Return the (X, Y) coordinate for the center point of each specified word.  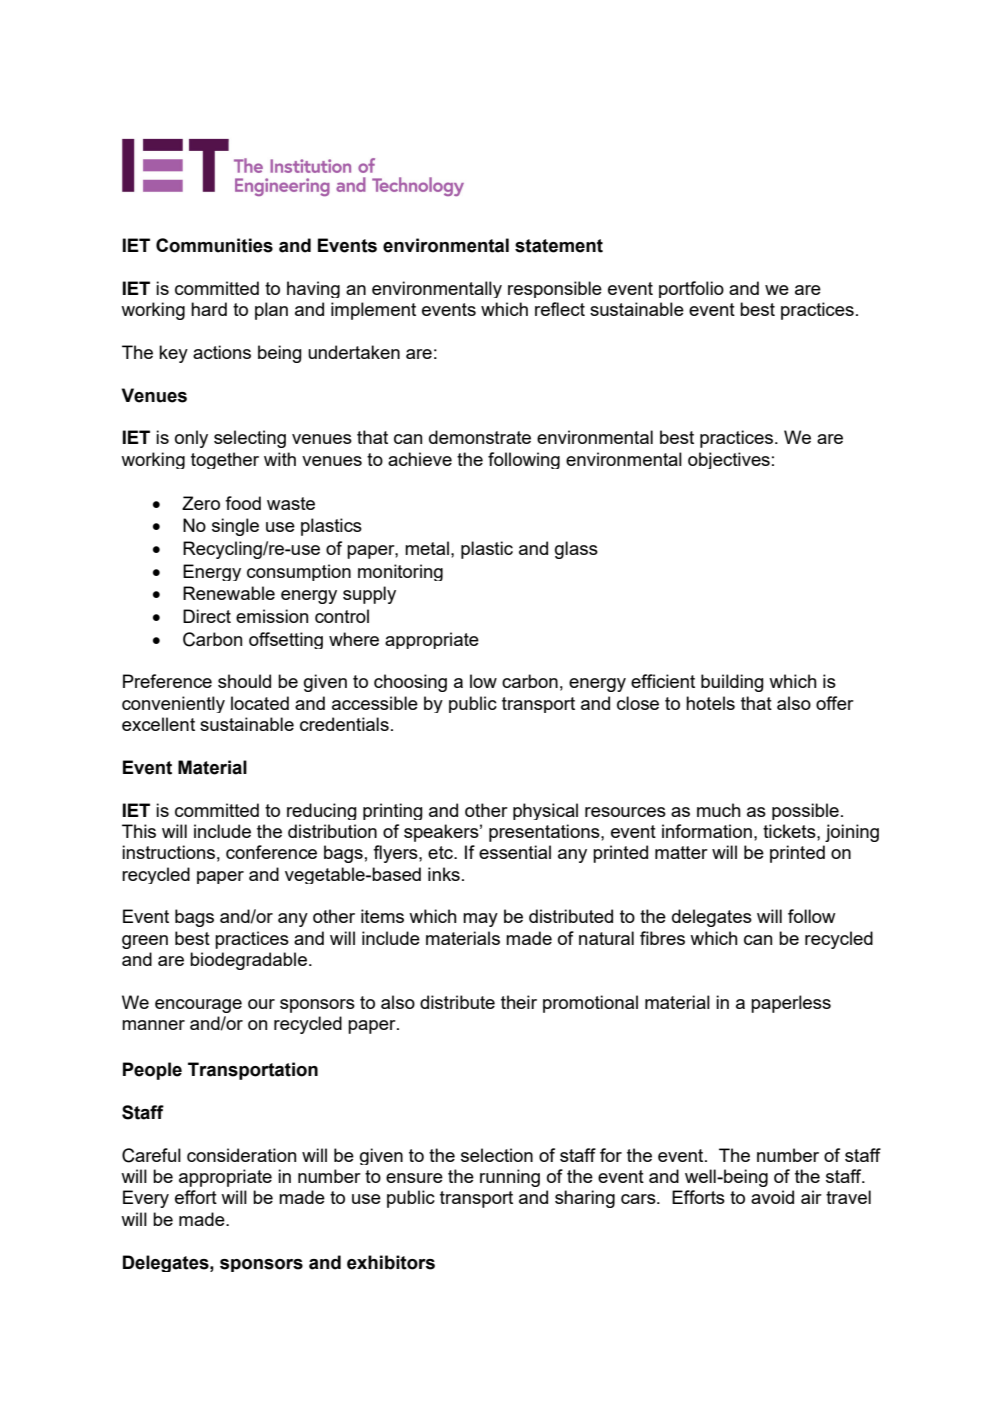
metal (427, 548)
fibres (662, 938)
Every (146, 1199)
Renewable (229, 593)
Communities (214, 245)
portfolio (691, 289)
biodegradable (248, 961)
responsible (555, 289)
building (732, 683)
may (480, 920)
